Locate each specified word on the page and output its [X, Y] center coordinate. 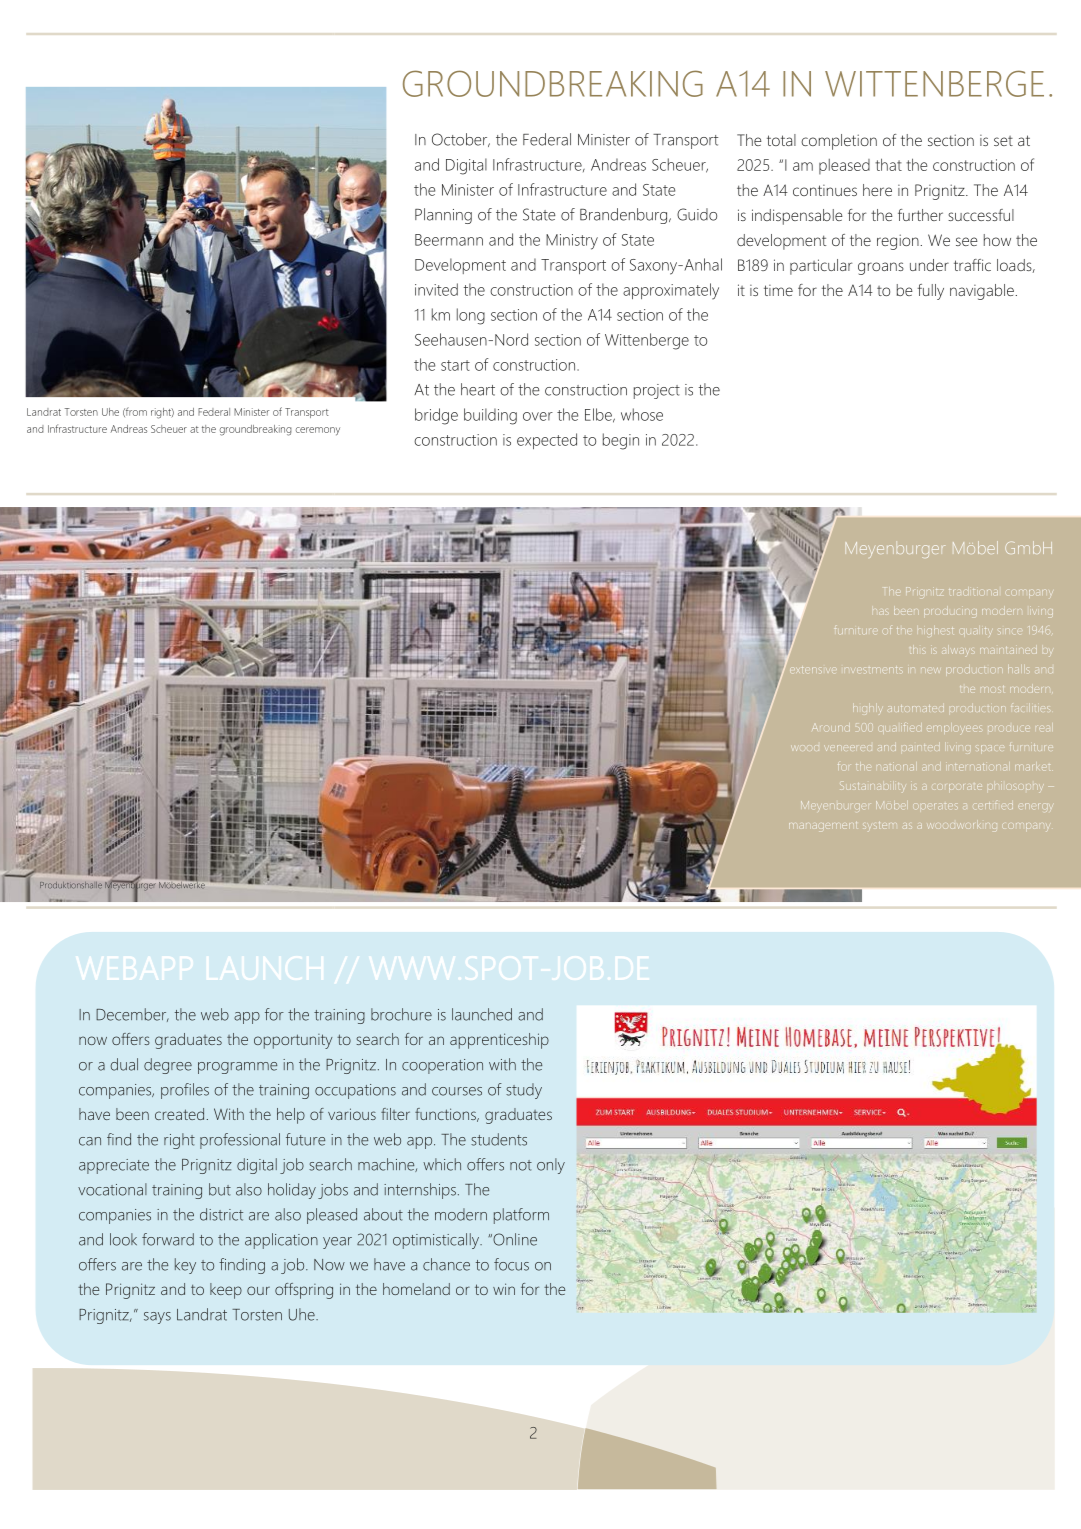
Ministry [572, 242]
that [888, 164]
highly [867, 709]
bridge [436, 416]
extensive [812, 669]
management [823, 825]
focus [511, 1264]
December [132, 1015]
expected [547, 441]
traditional [973, 592]
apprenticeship [499, 1041]
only [551, 1166]
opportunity [293, 1041]
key [185, 1266]
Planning [443, 216]
